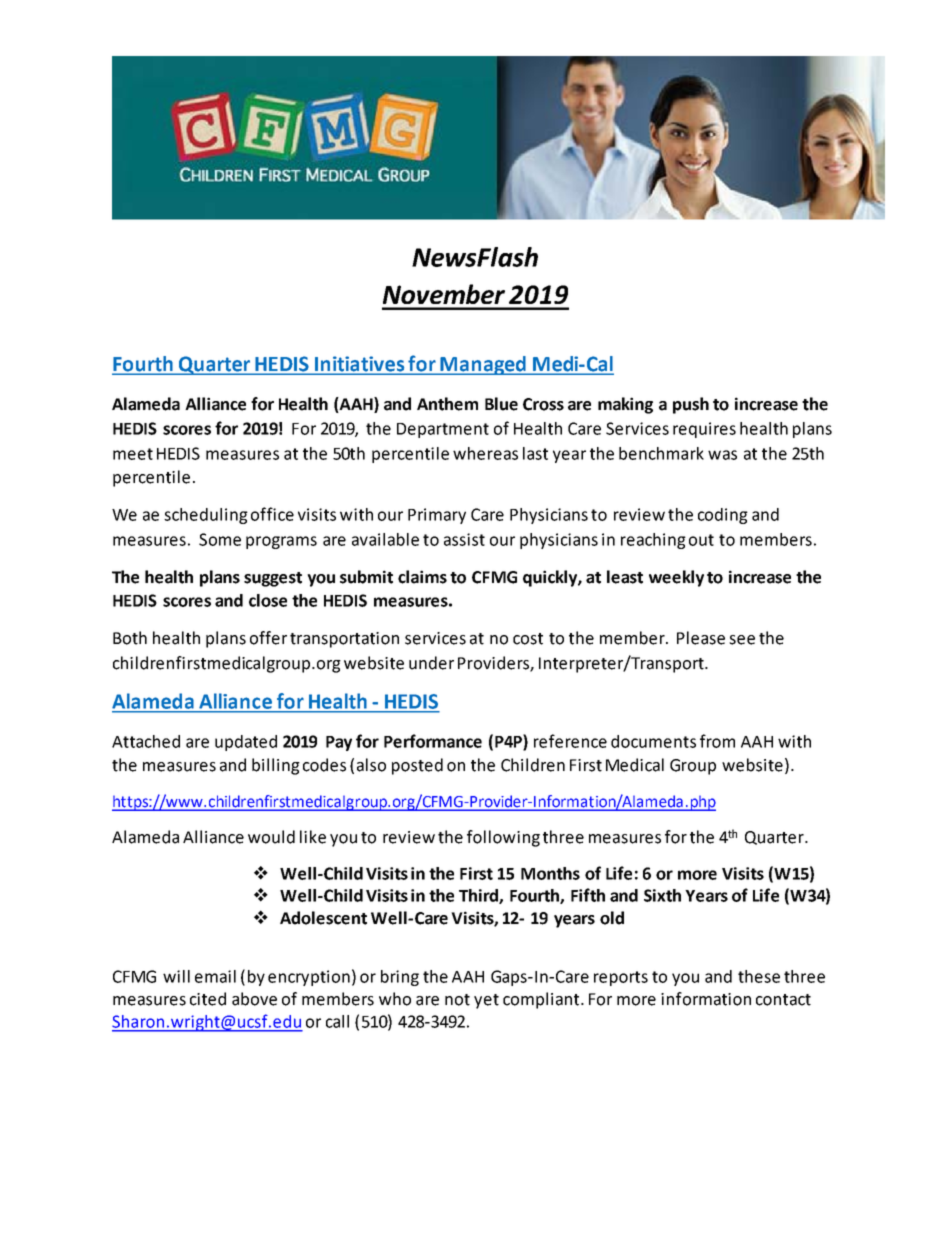 The image size is (952, 1233). I want to click on Primary, so click(437, 516).
